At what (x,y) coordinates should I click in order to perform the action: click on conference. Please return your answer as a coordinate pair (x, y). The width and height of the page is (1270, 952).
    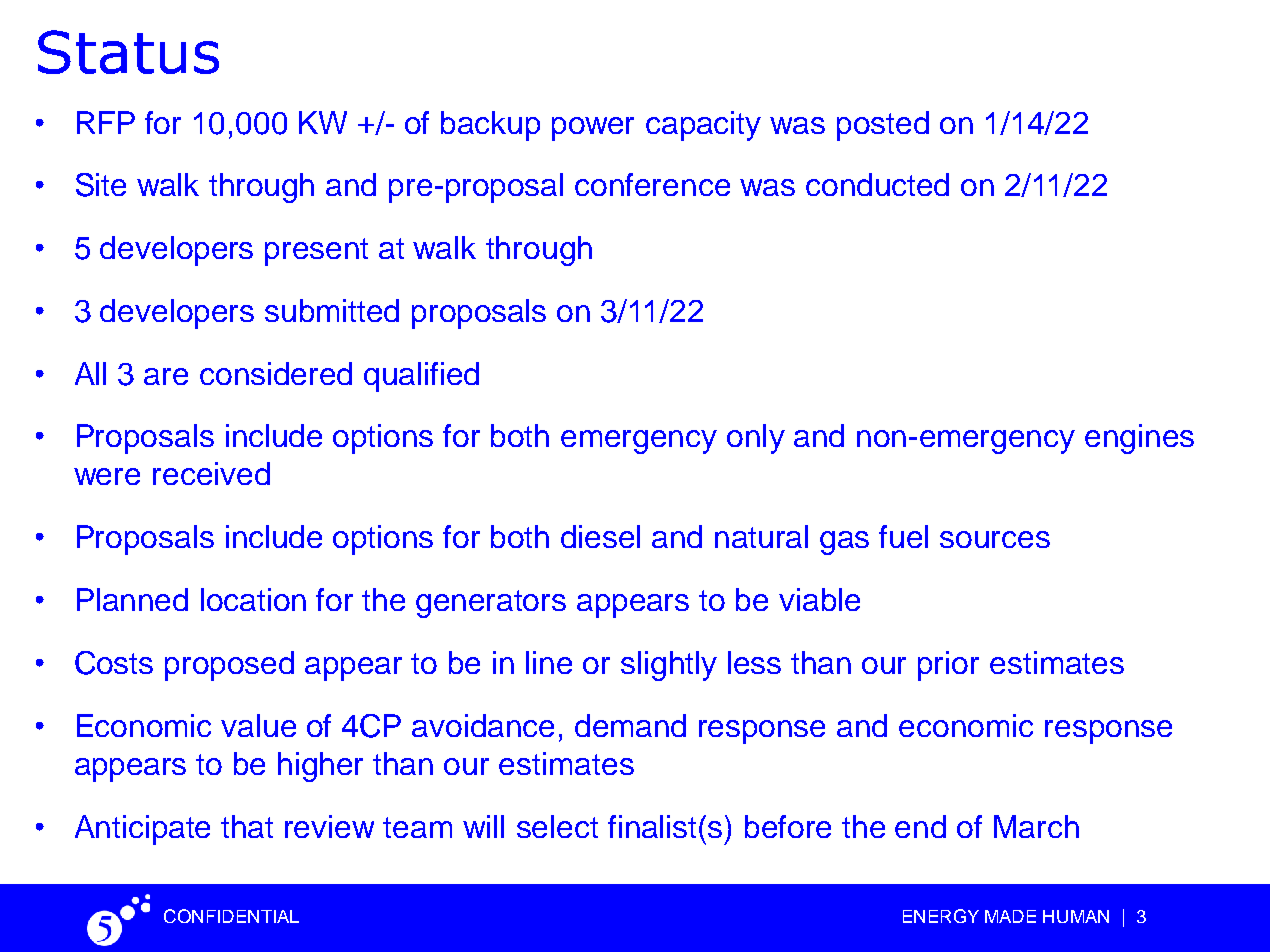
    Looking at the image, I should click on (652, 184).
